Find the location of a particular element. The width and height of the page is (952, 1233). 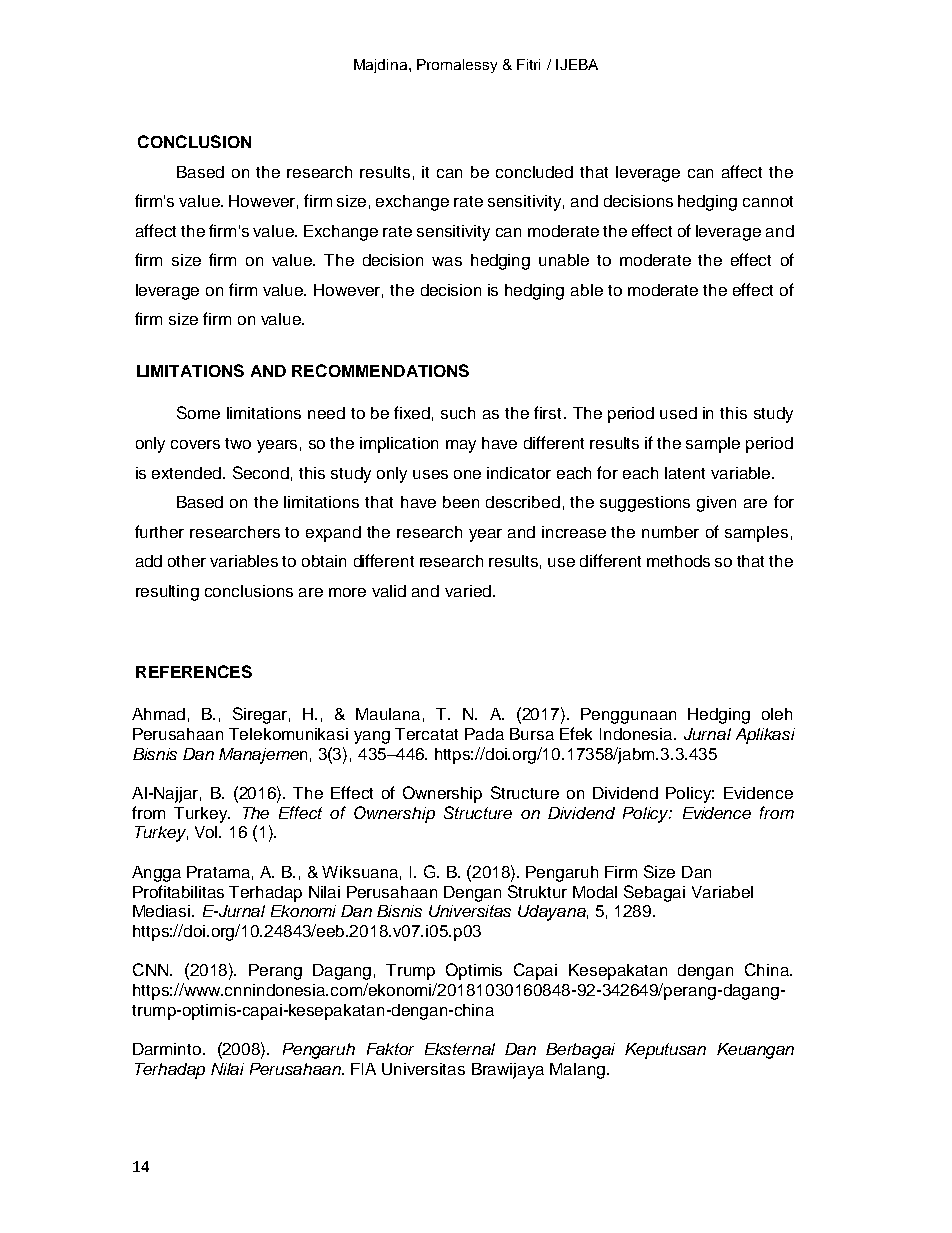

cannot is located at coordinates (768, 201).
